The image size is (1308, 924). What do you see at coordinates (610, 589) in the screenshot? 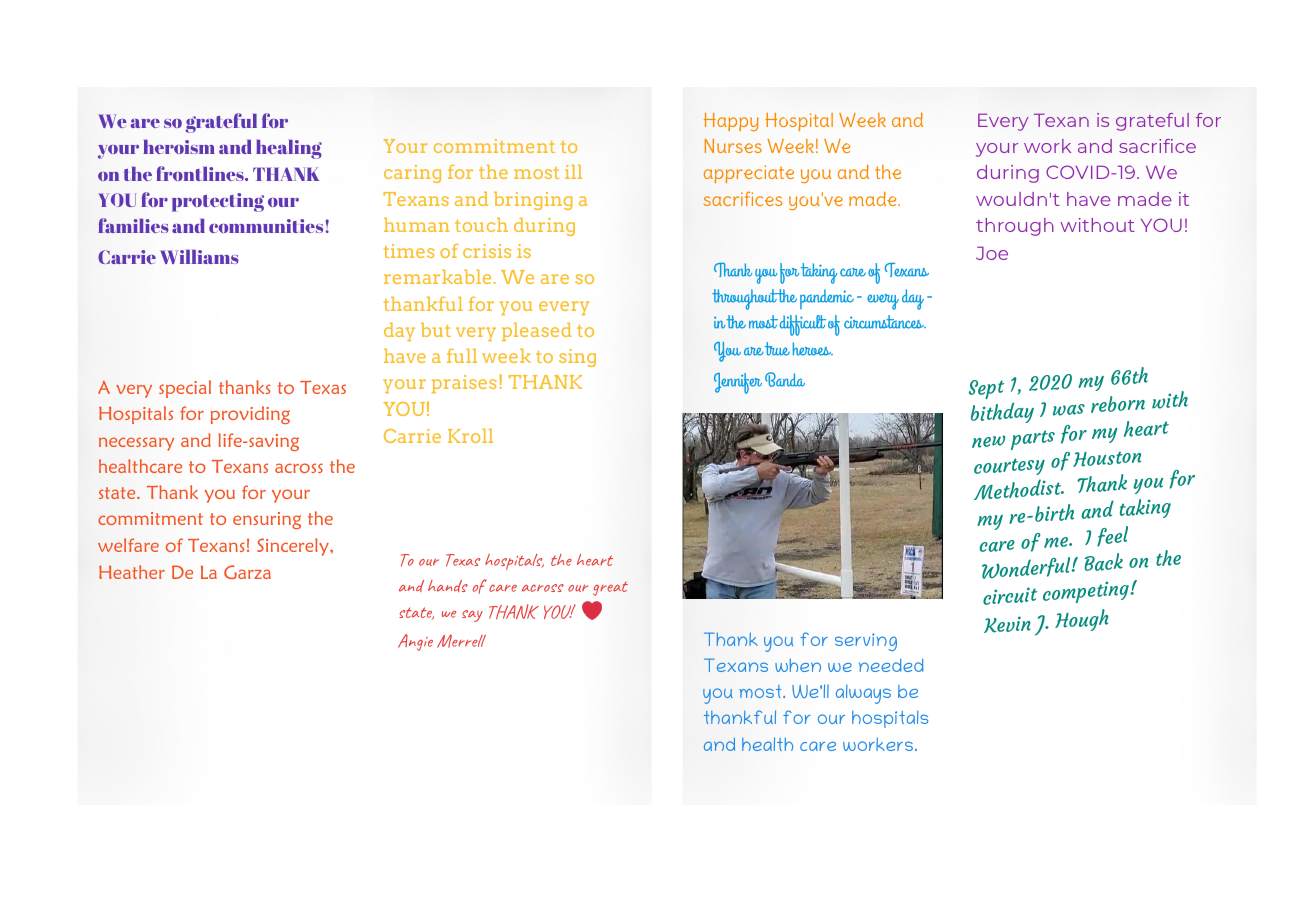
I see `great` at bounding box center [610, 589].
